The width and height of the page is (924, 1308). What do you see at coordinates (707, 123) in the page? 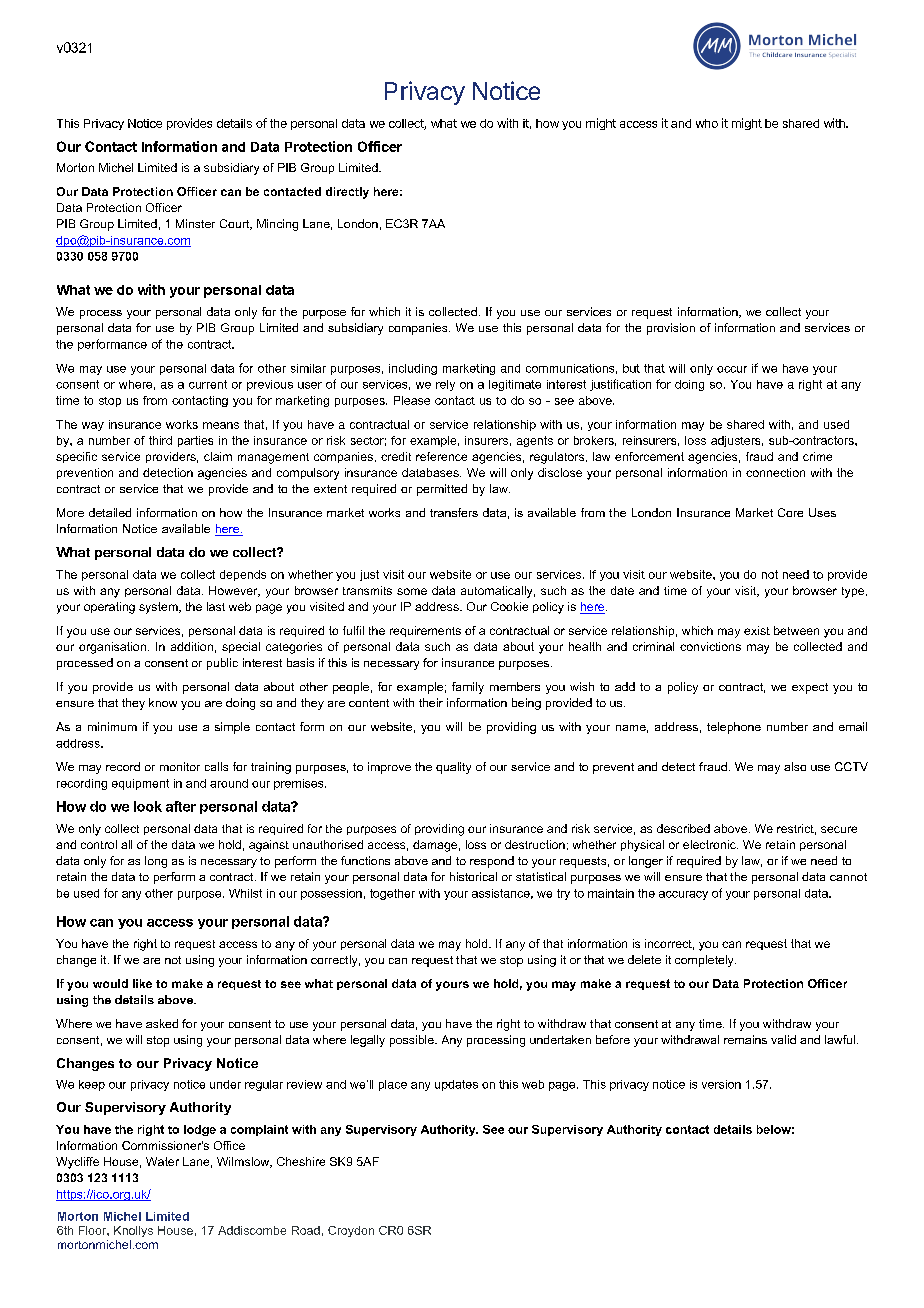
I see `who` at bounding box center [707, 123].
